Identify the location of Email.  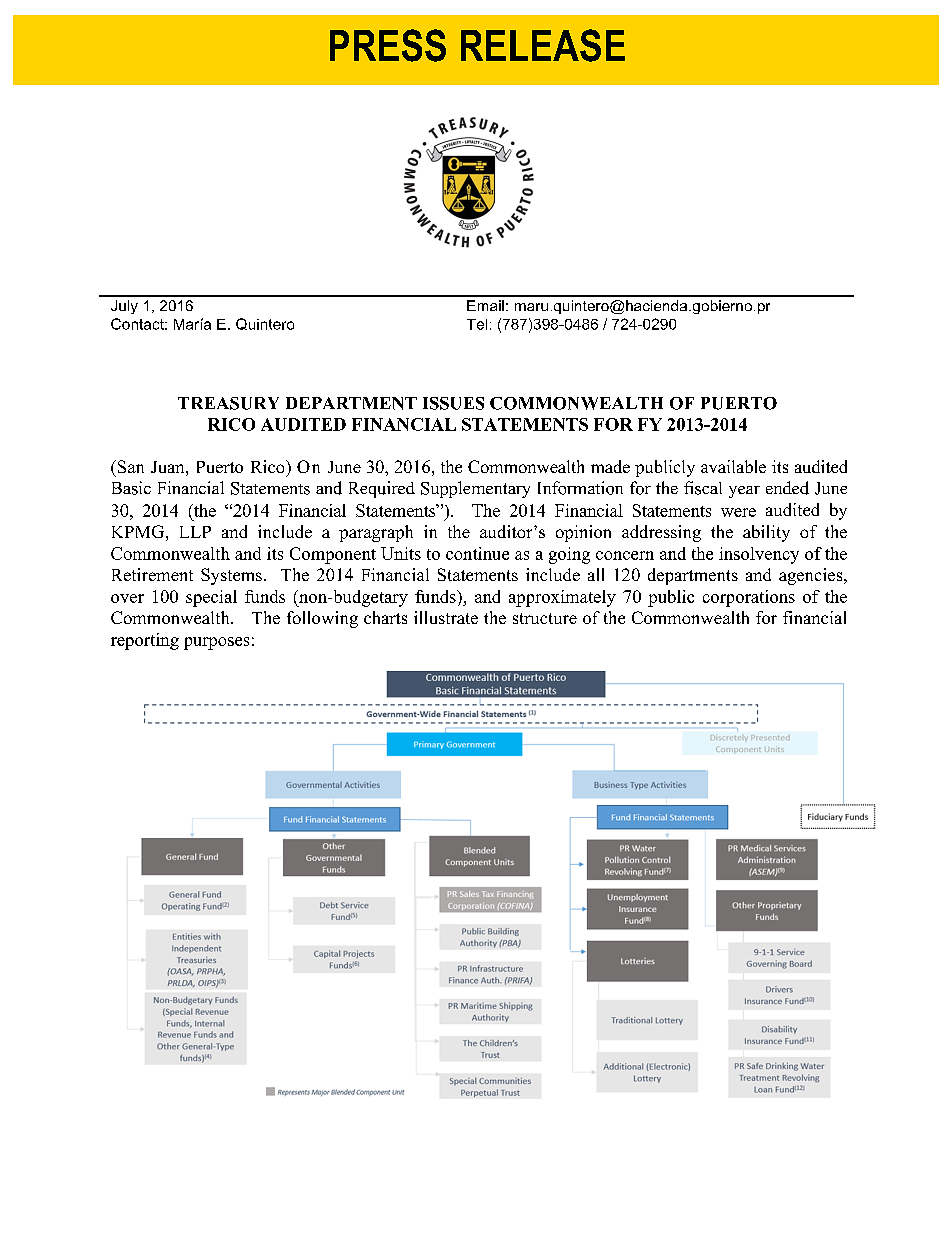
(485, 305).
